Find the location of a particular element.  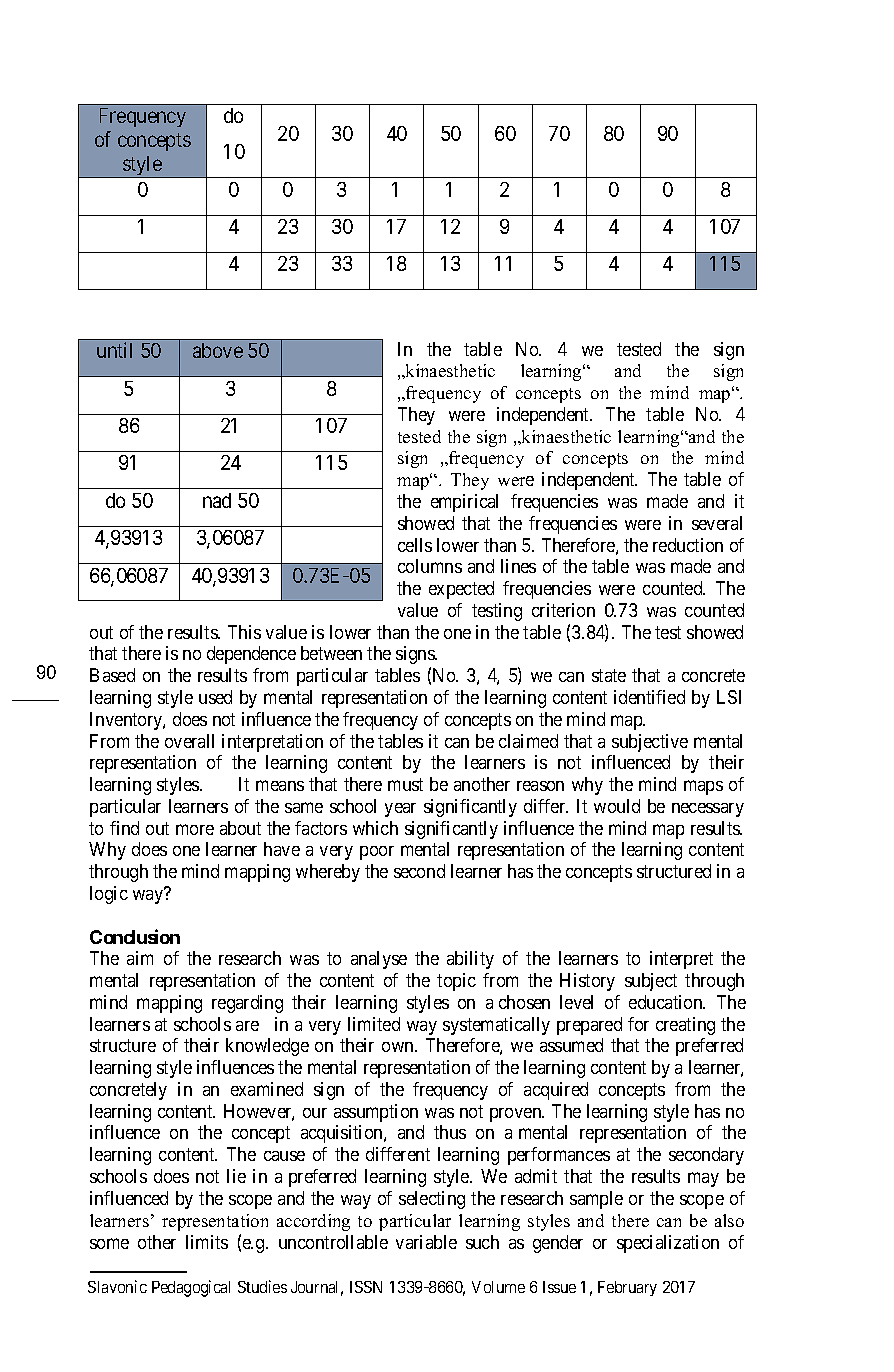

limits is located at coordinates (207, 1242).
